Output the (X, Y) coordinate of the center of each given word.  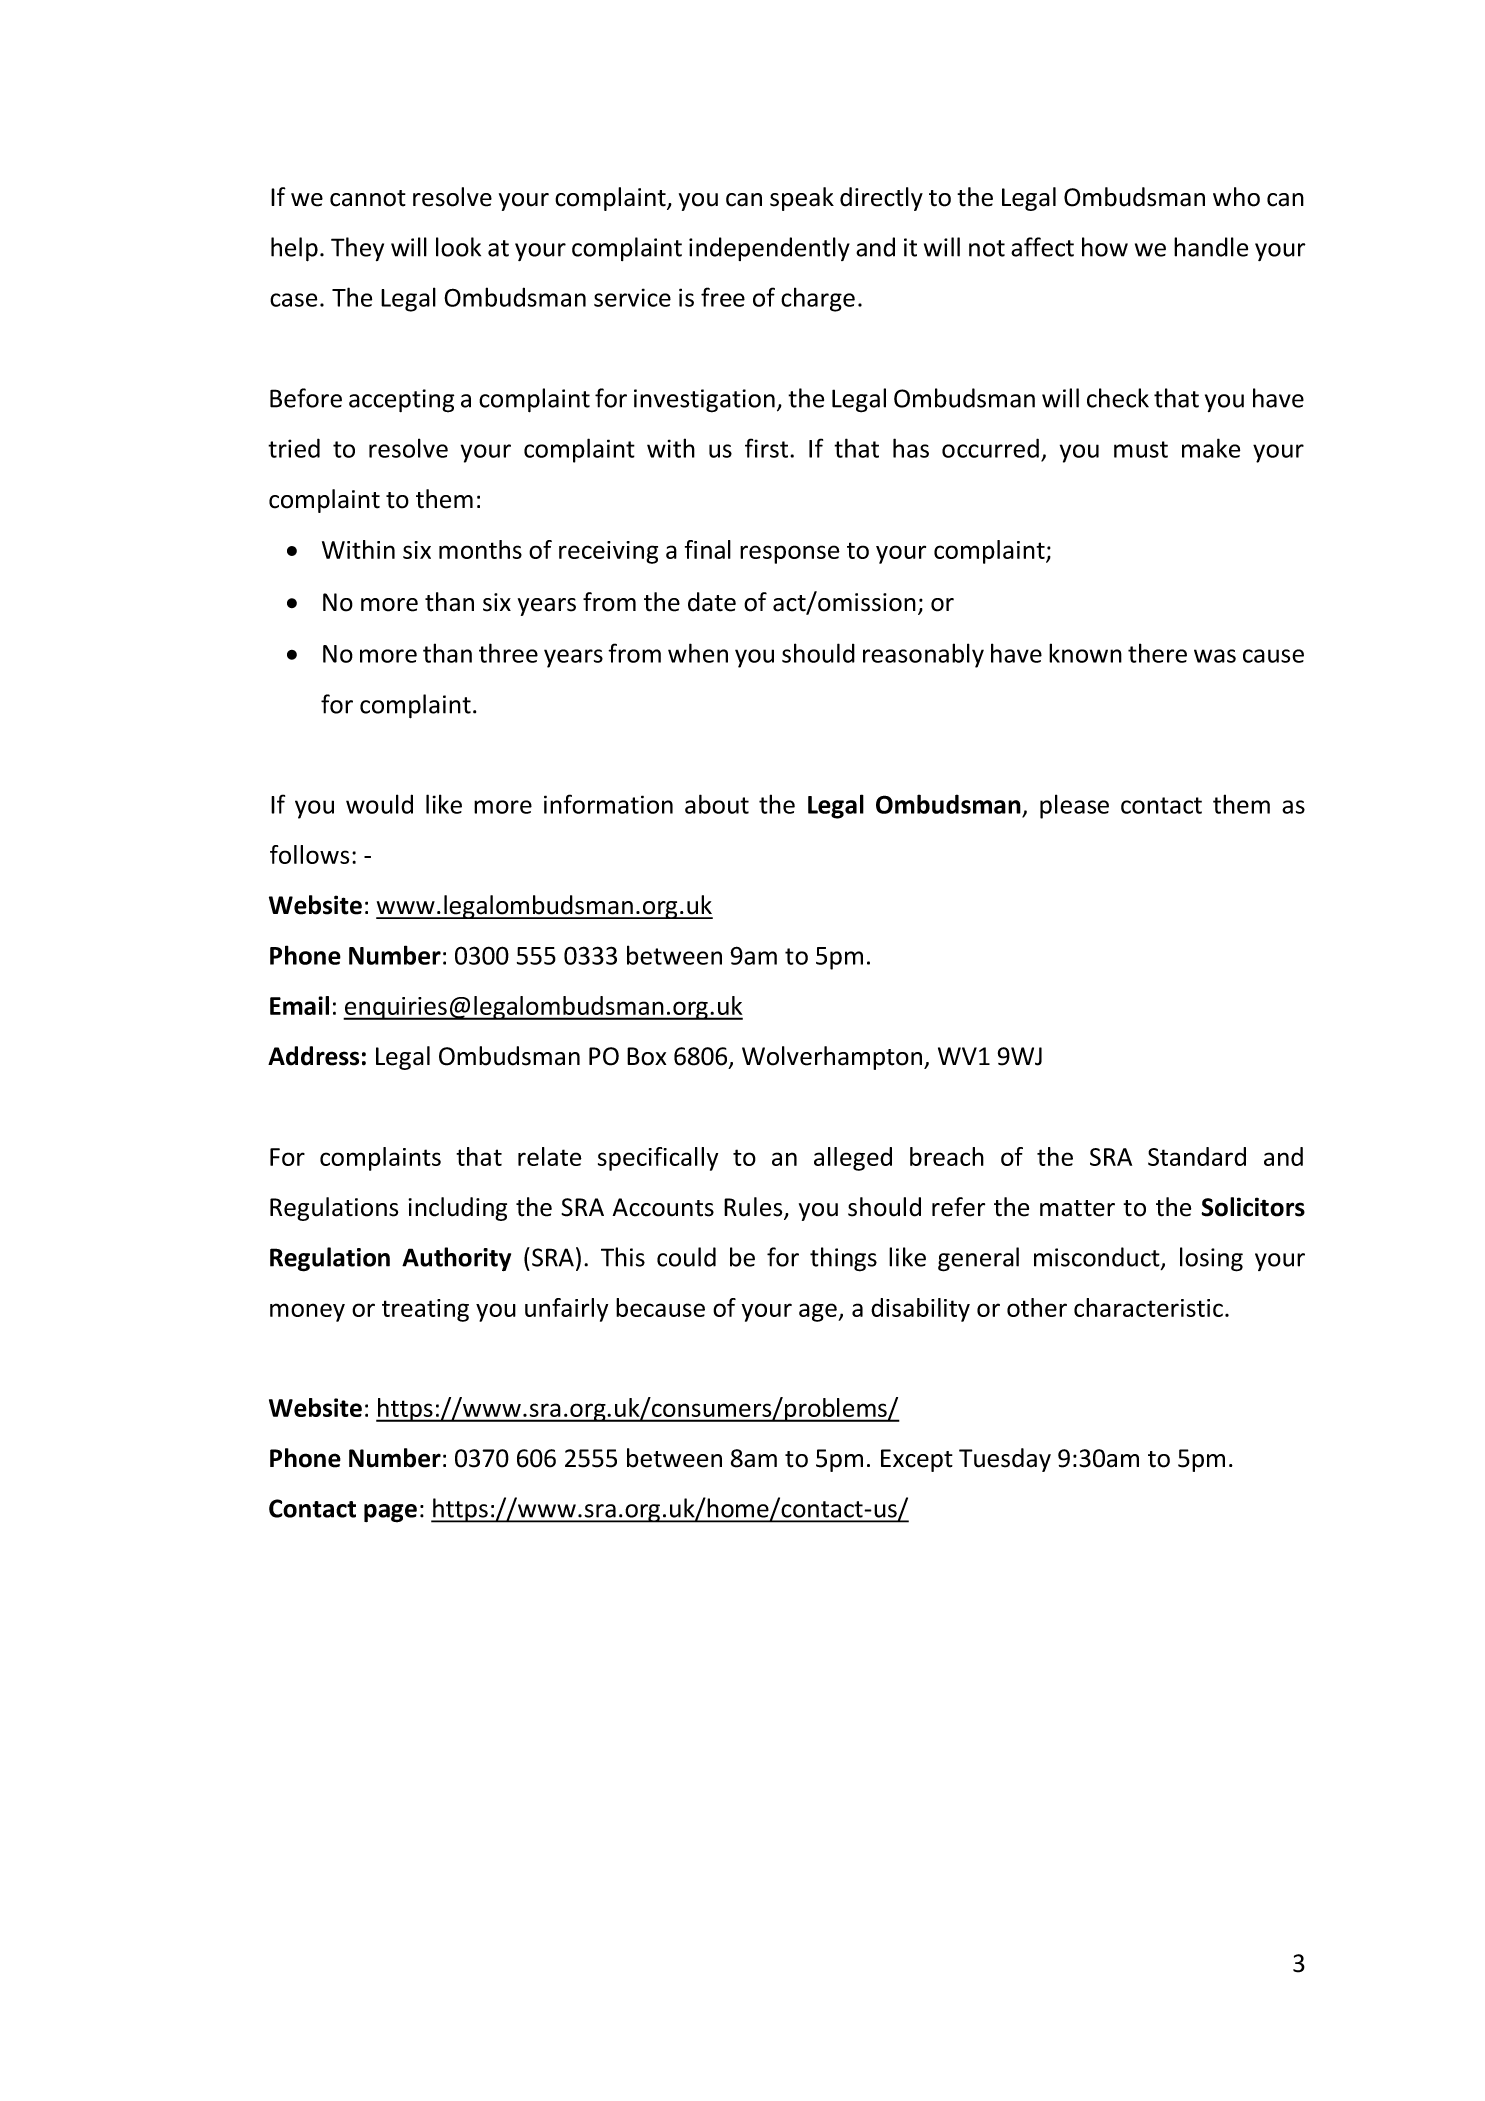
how (1105, 247)
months (480, 549)
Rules (754, 1208)
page (390, 1513)
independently (769, 249)
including (457, 1209)
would (379, 804)
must (1141, 449)
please (1074, 806)
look (458, 247)
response (790, 554)
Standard (1197, 1156)
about (717, 804)
